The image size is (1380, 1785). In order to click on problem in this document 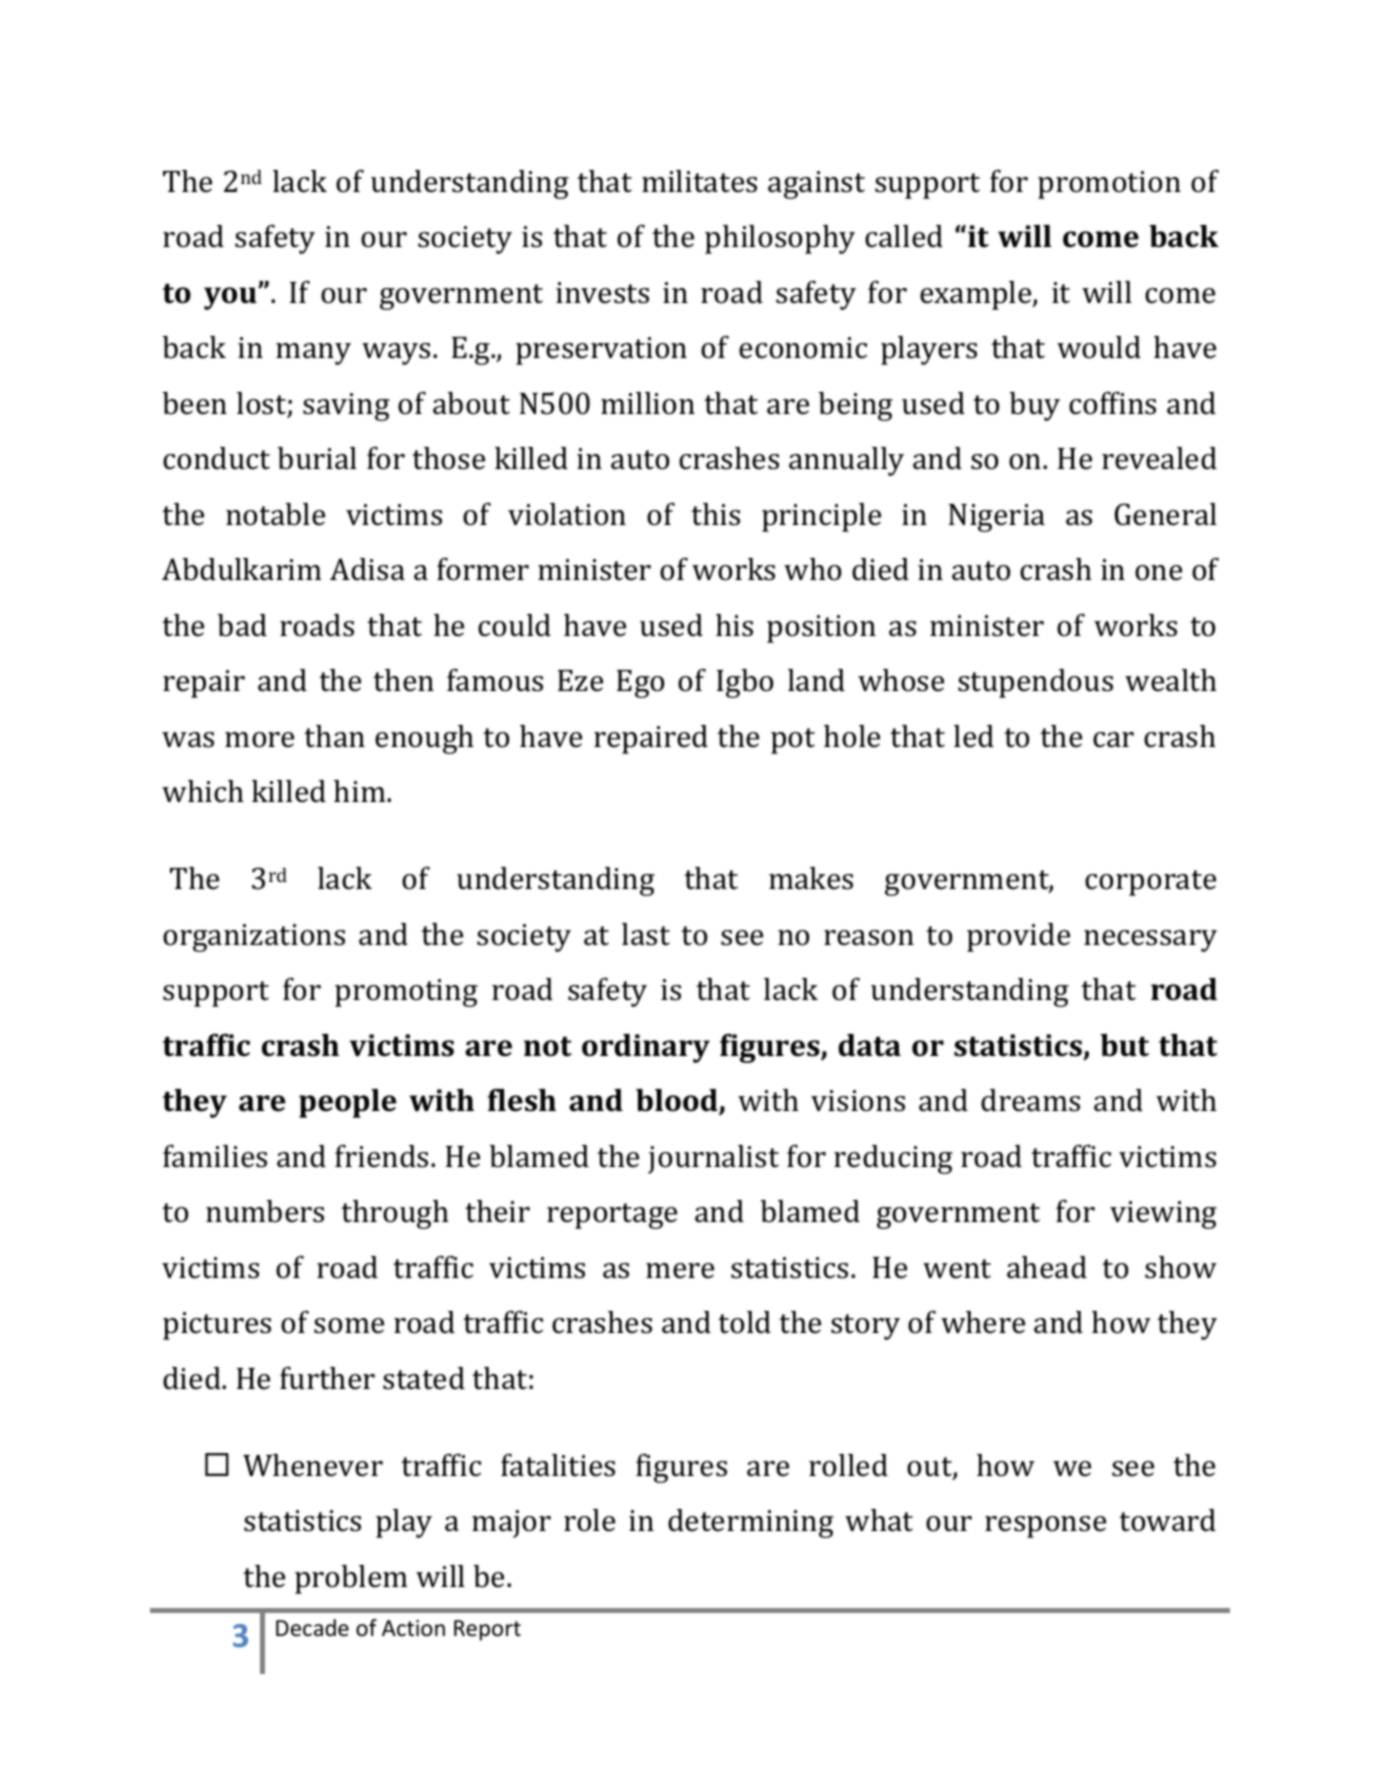, I will do `click(351, 1579)`.
